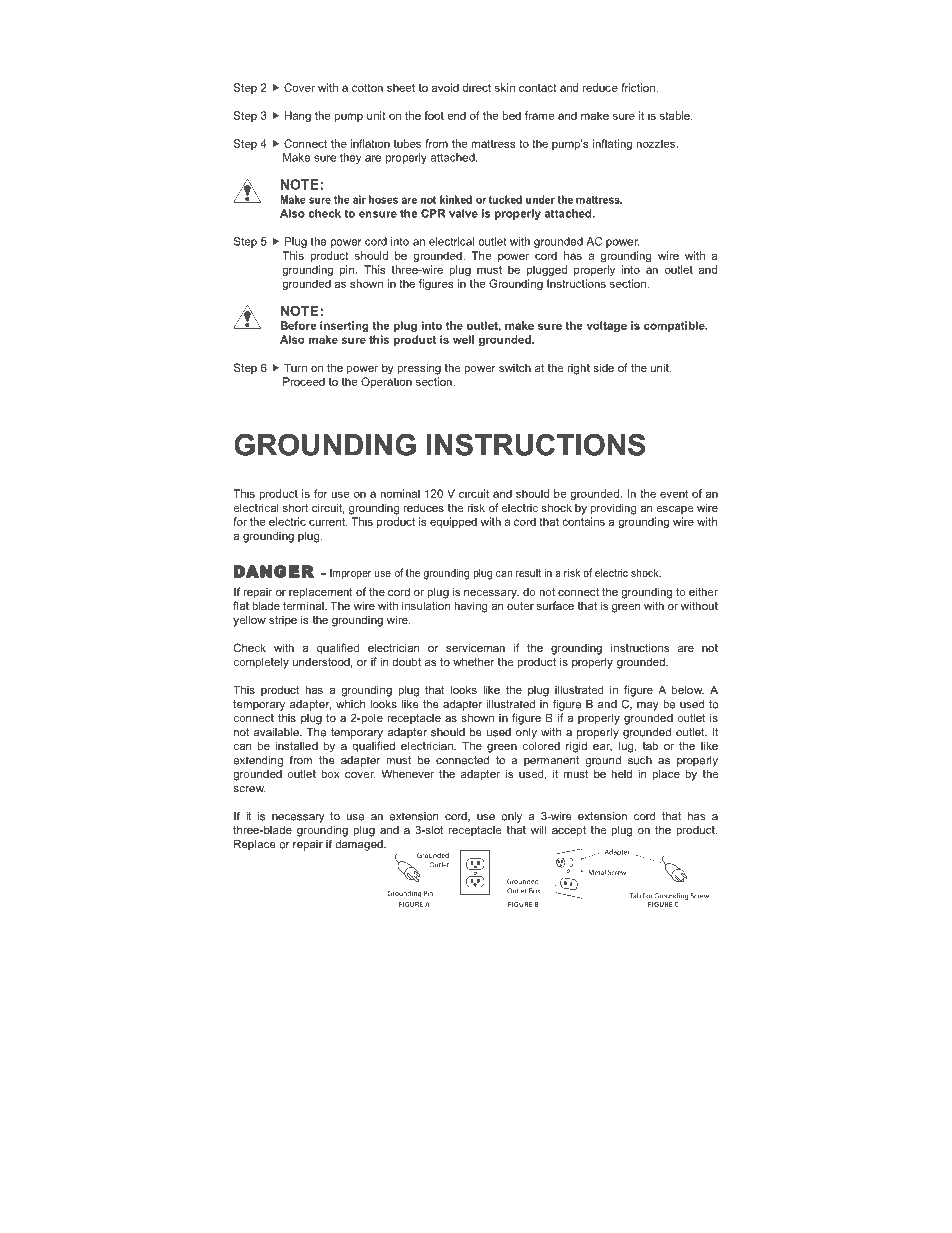 The width and height of the screenshot is (952, 1233). I want to click on equipped, so click(453, 522).
